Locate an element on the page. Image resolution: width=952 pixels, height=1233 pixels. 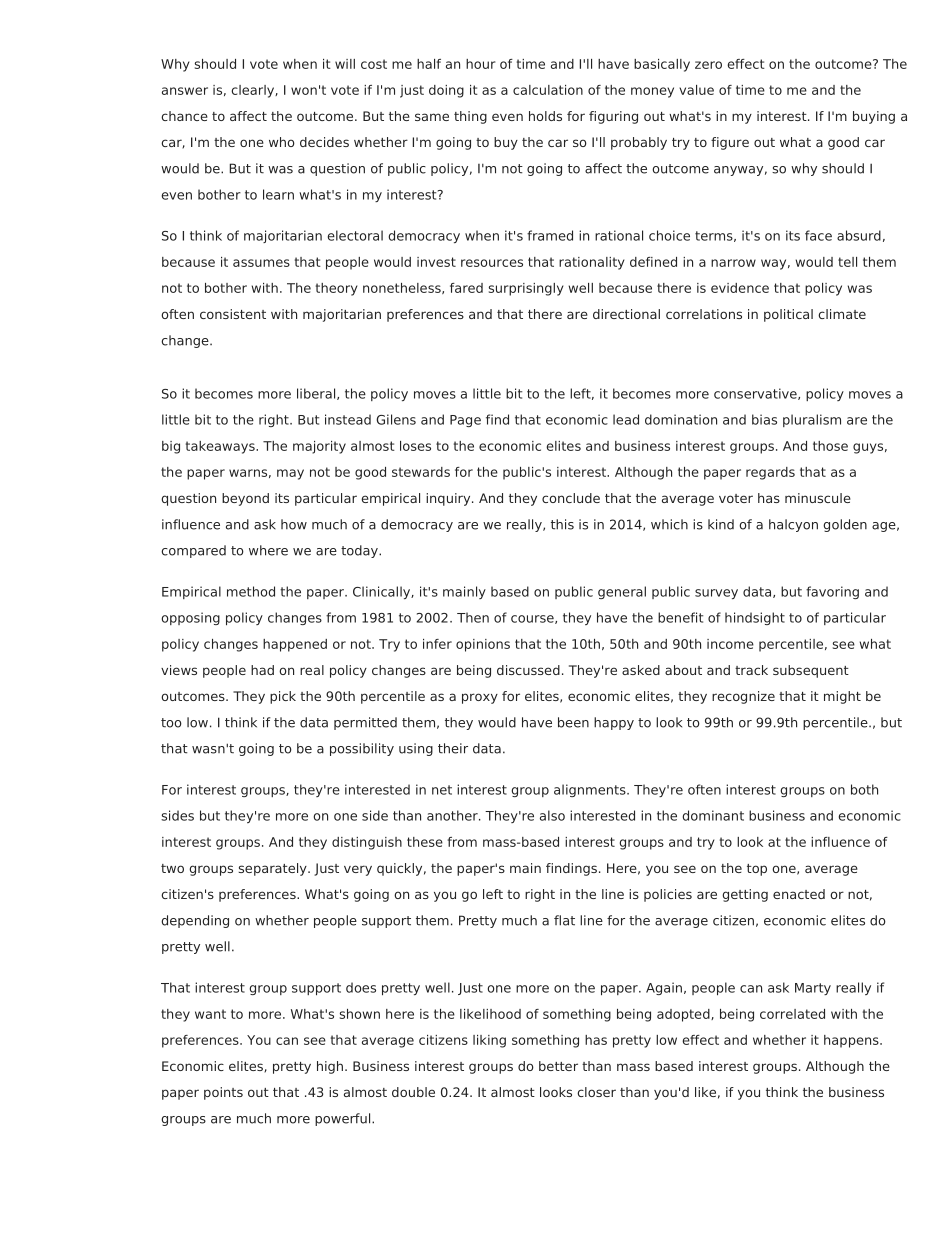
who is located at coordinates (282, 142).
